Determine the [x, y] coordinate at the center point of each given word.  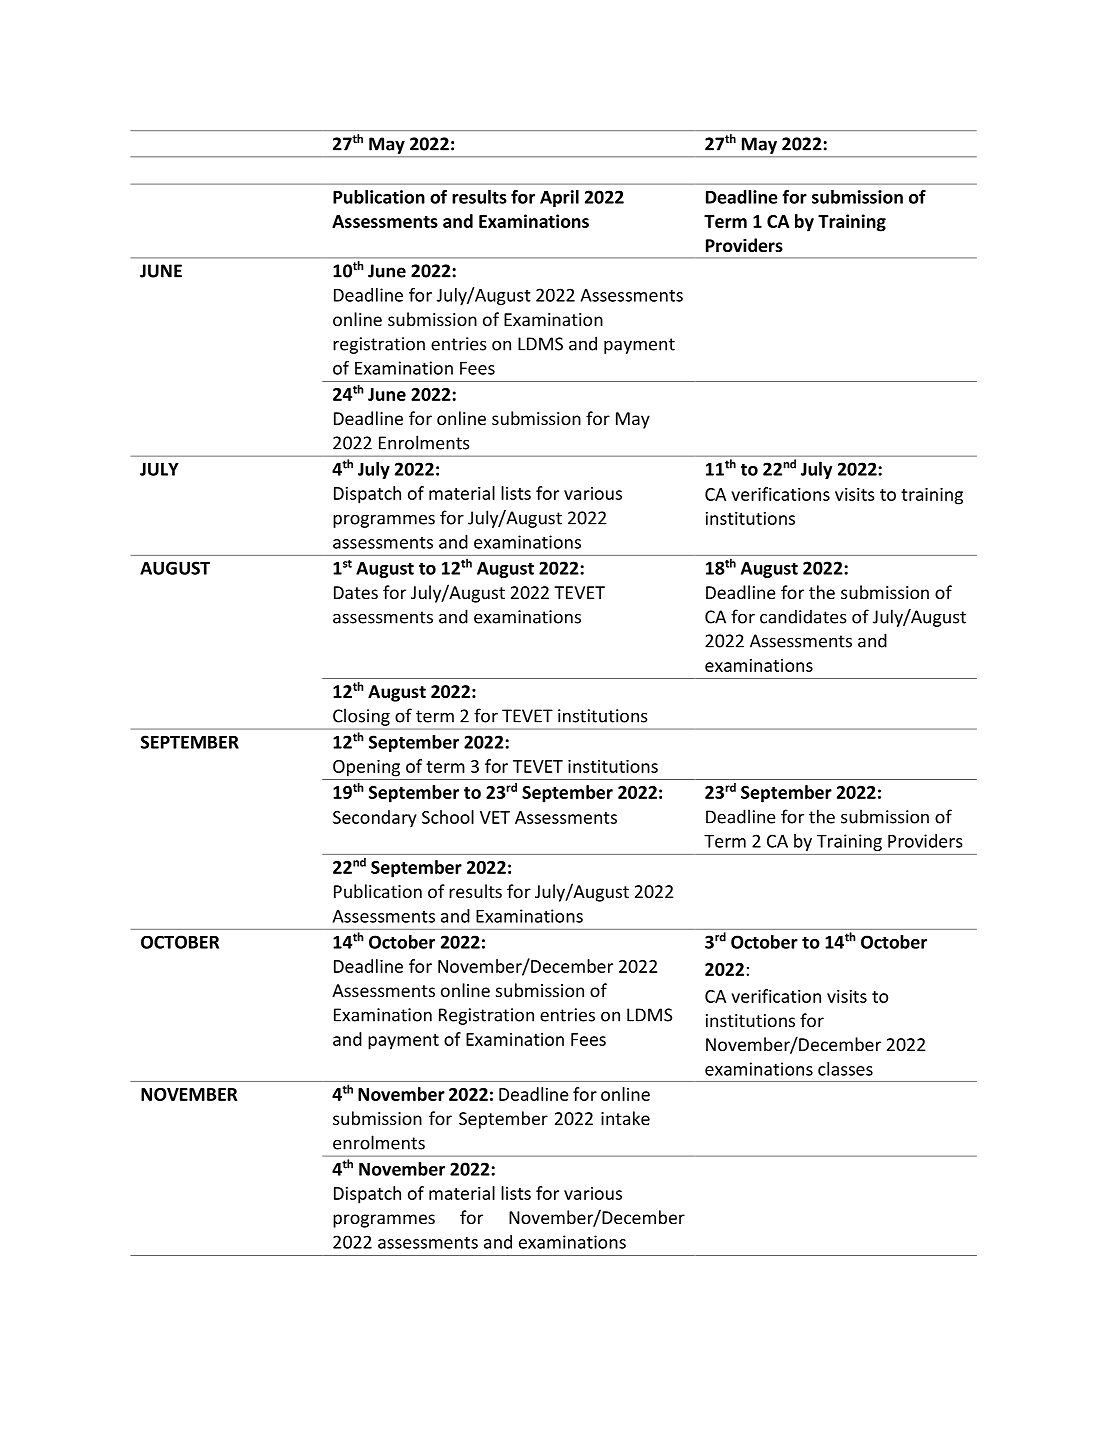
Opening [366, 768]
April [559, 198]
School [448, 817]
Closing [361, 717]
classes [845, 1069]
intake [625, 1118]
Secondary [375, 819]
